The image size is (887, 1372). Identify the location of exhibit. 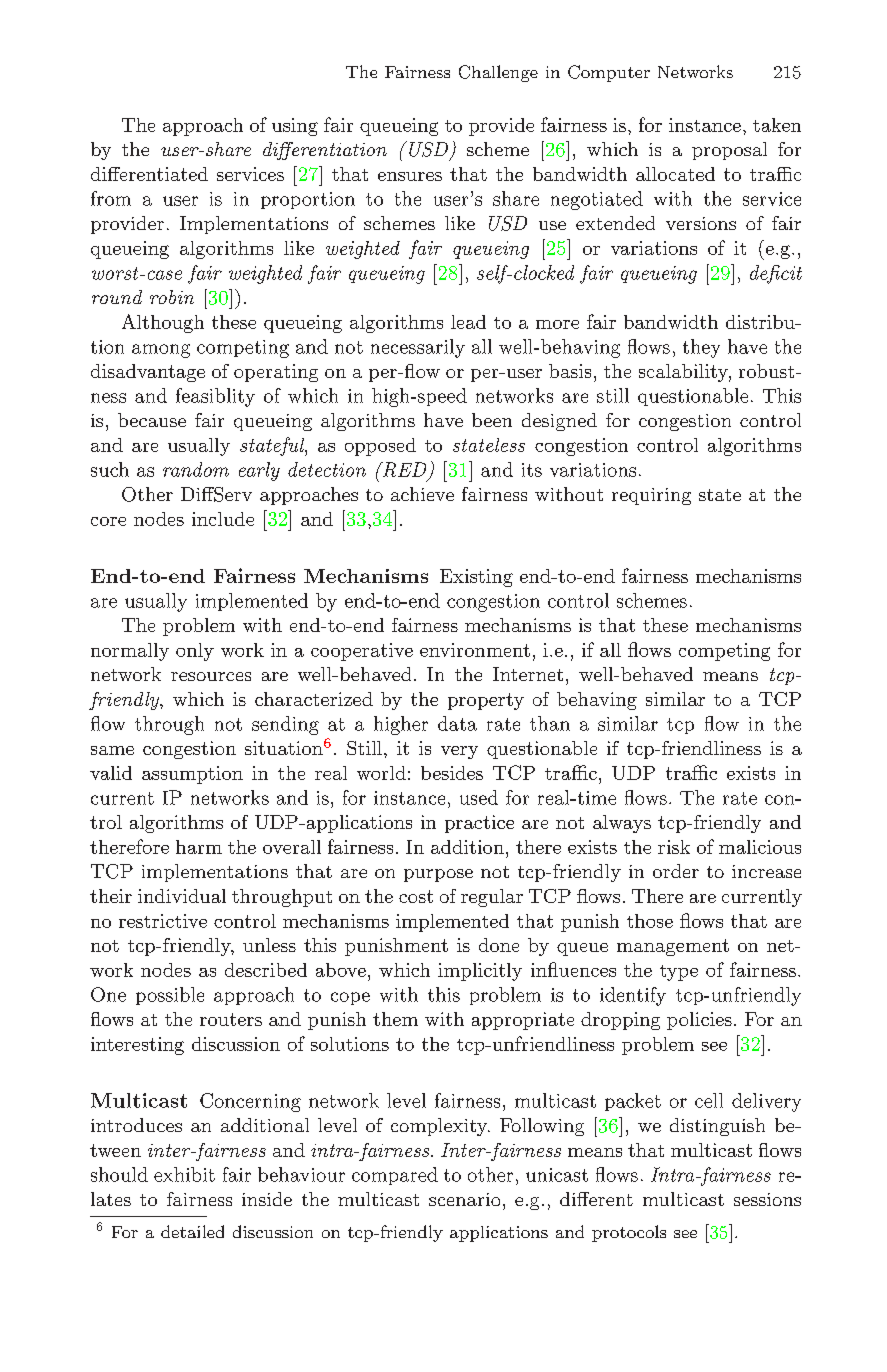
(184, 1174).
